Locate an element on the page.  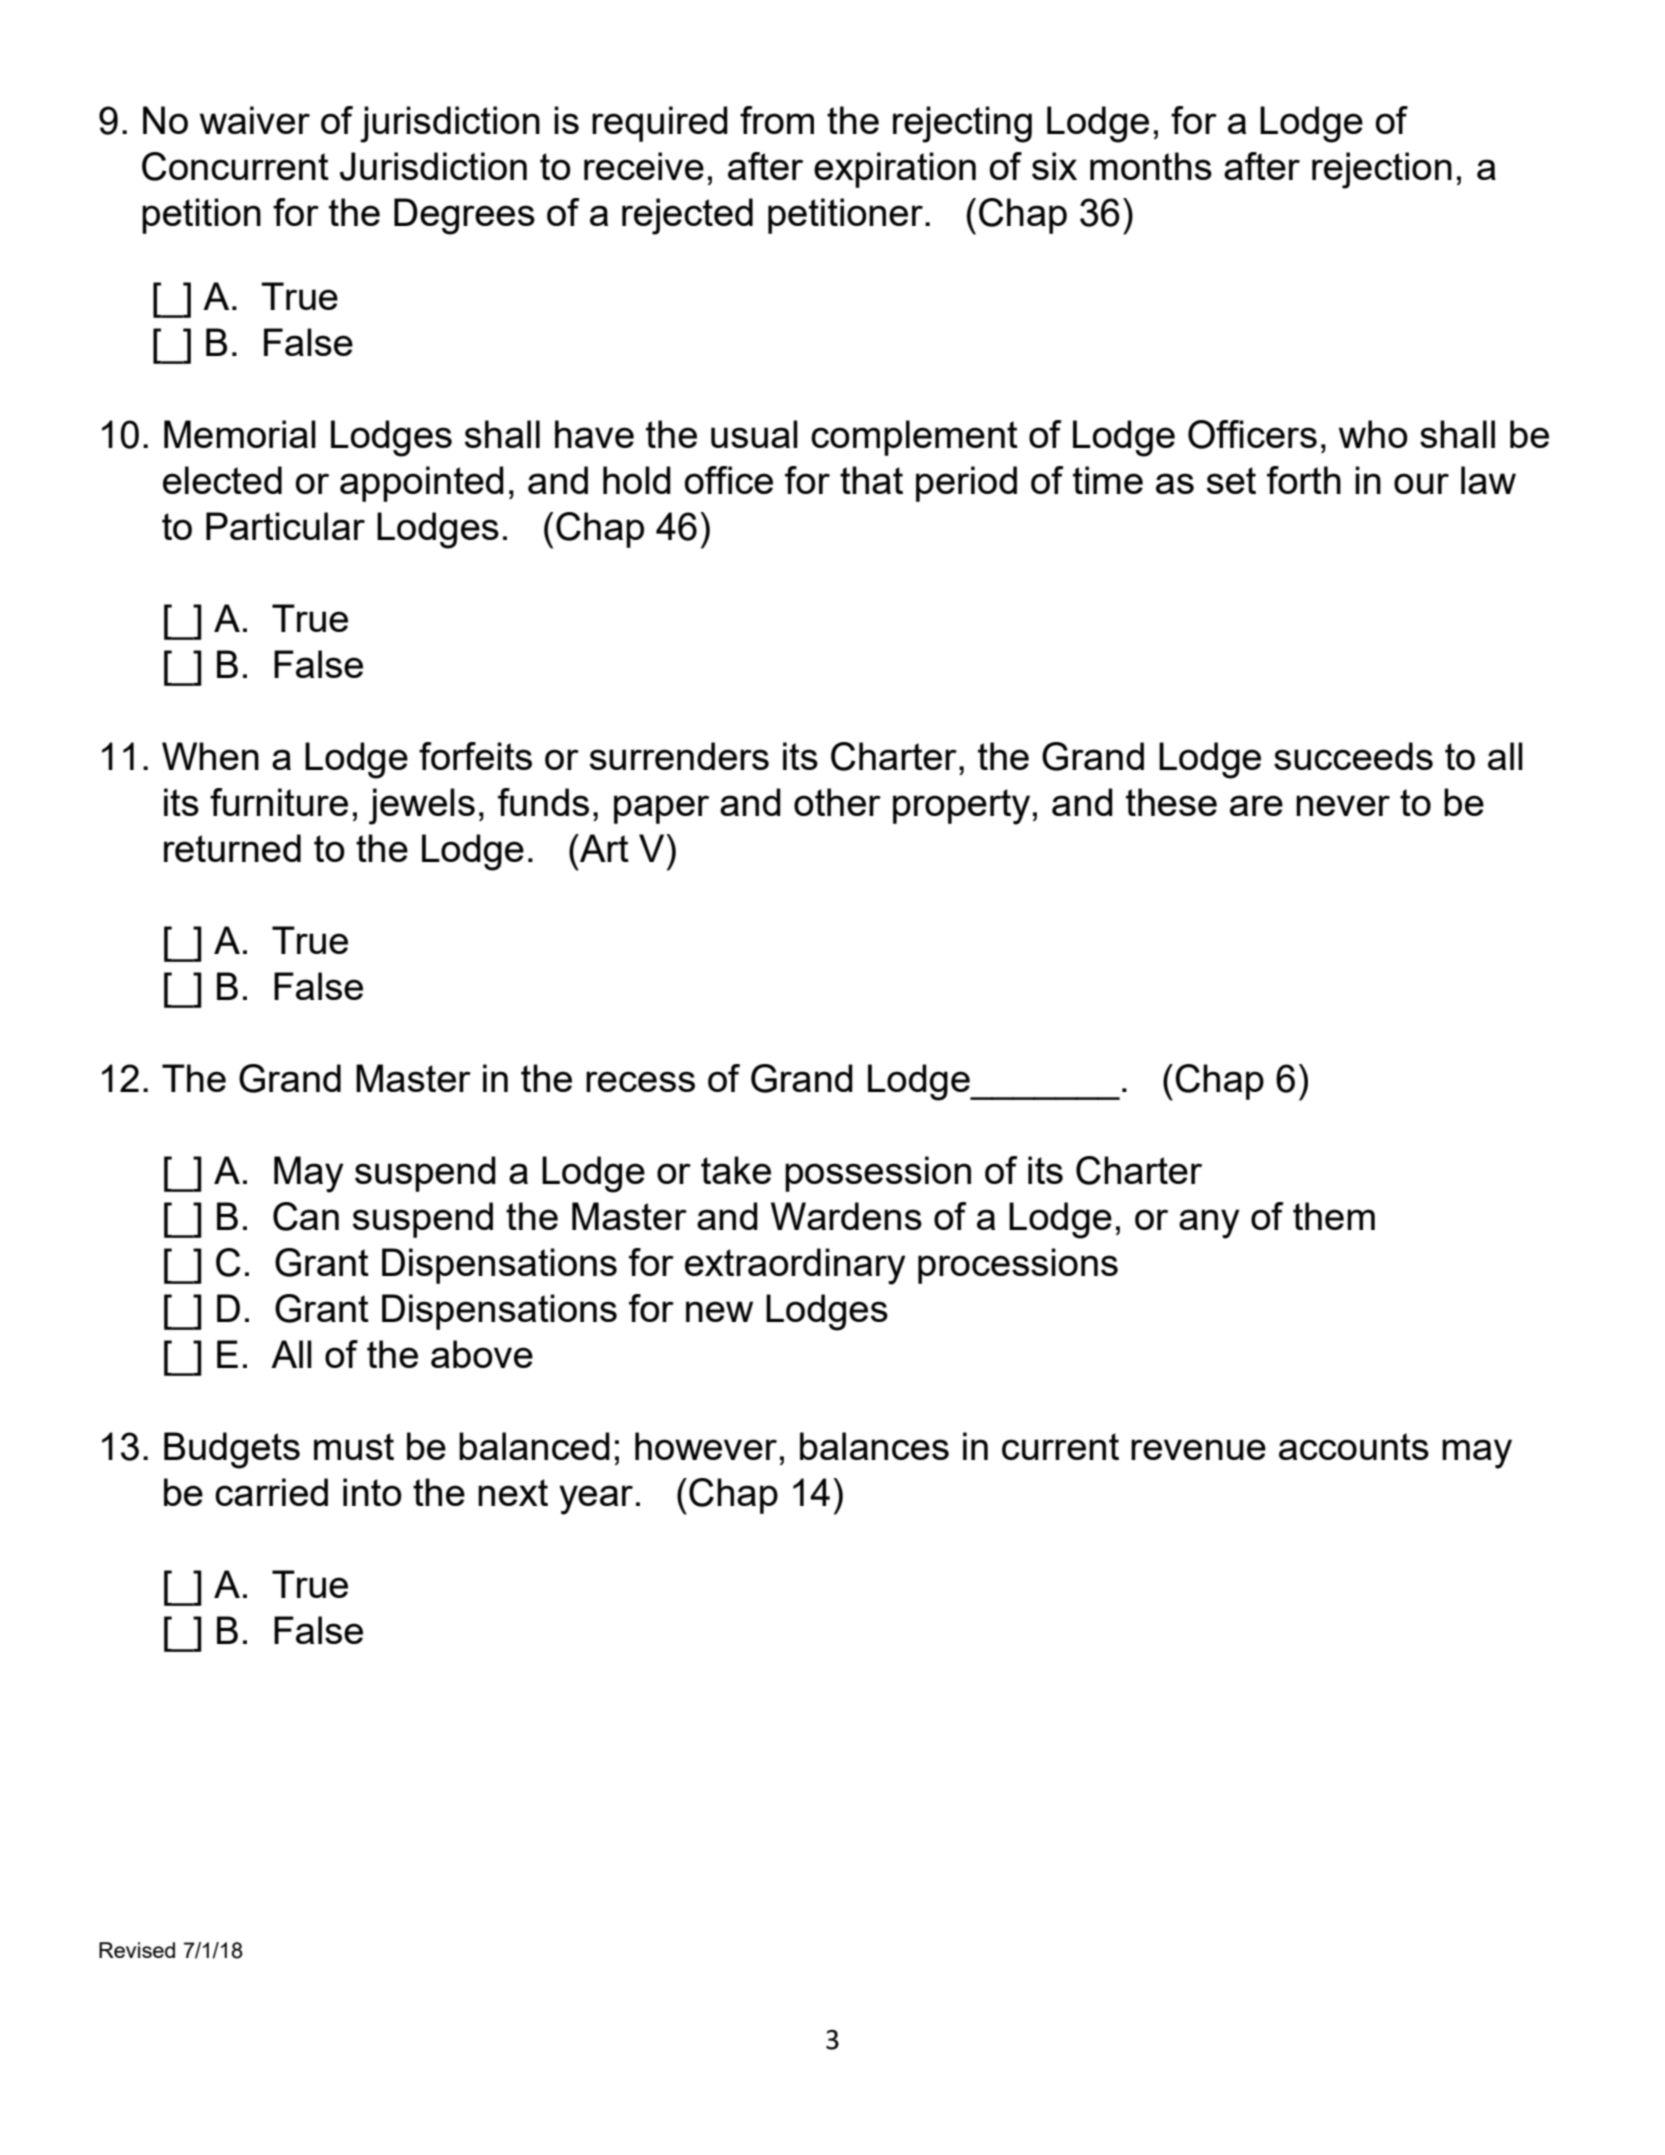
them is located at coordinates (1334, 1216).
